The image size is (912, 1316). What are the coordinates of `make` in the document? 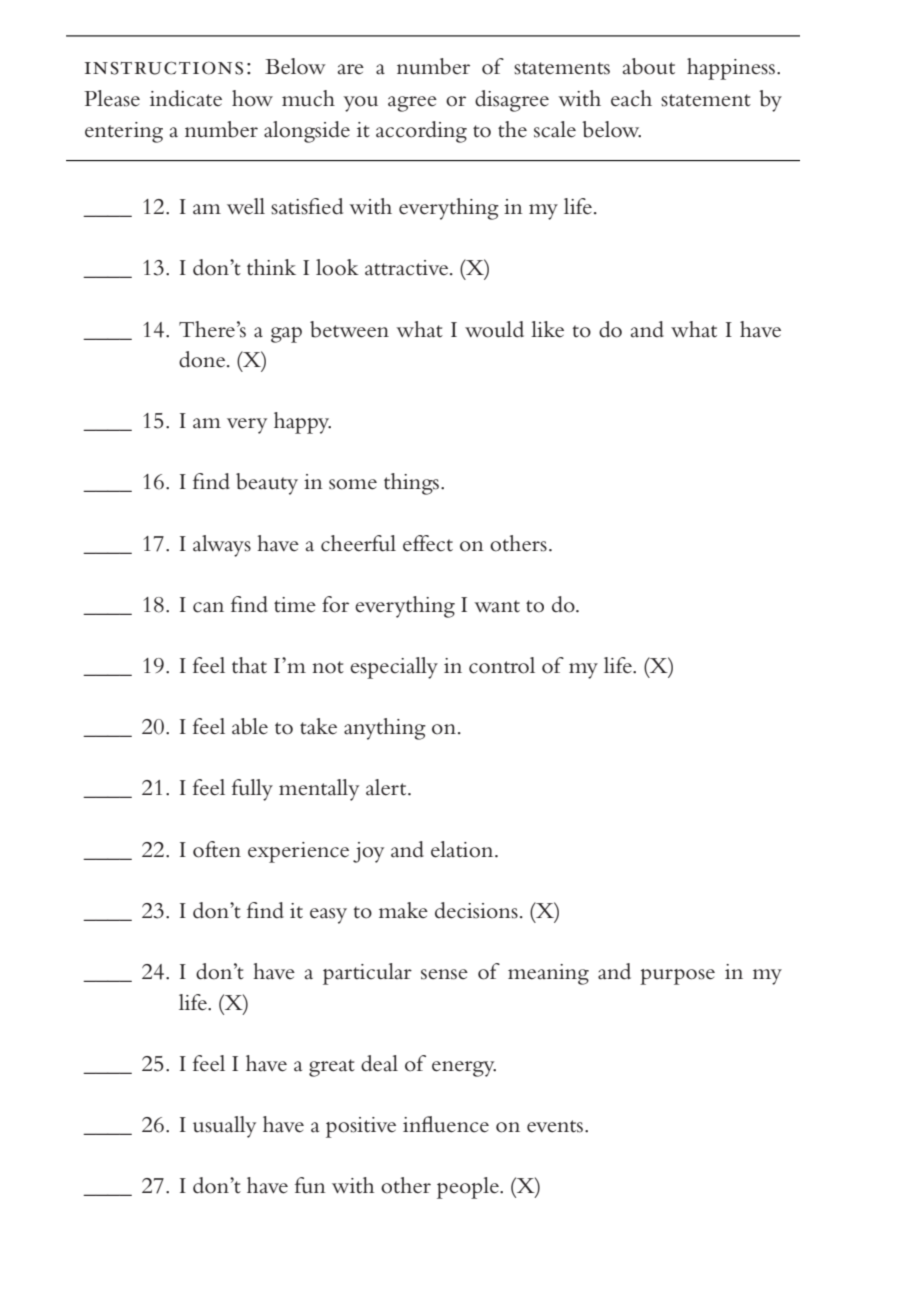 It's located at (403, 910).
